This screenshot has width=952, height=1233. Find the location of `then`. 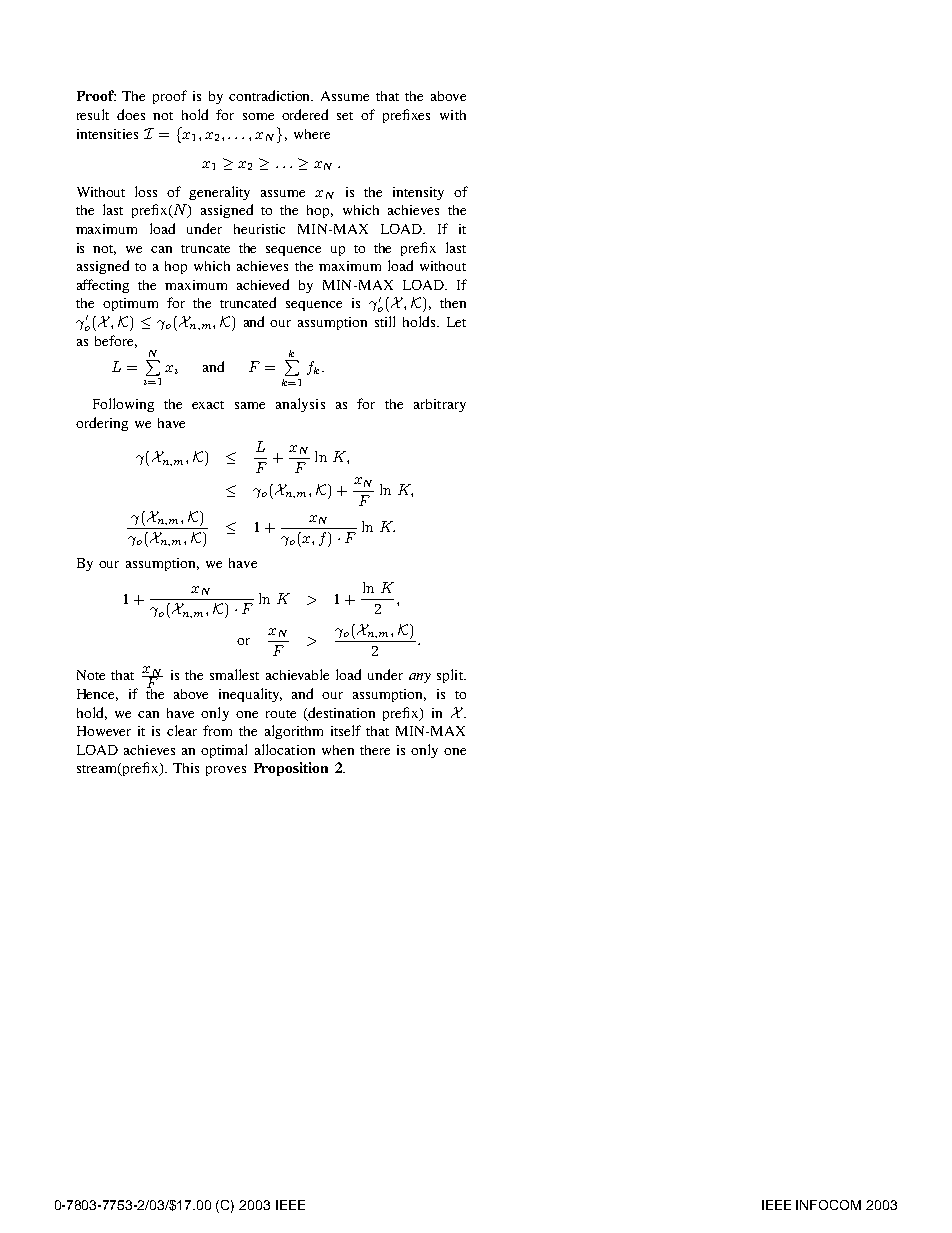

then is located at coordinates (453, 303).
